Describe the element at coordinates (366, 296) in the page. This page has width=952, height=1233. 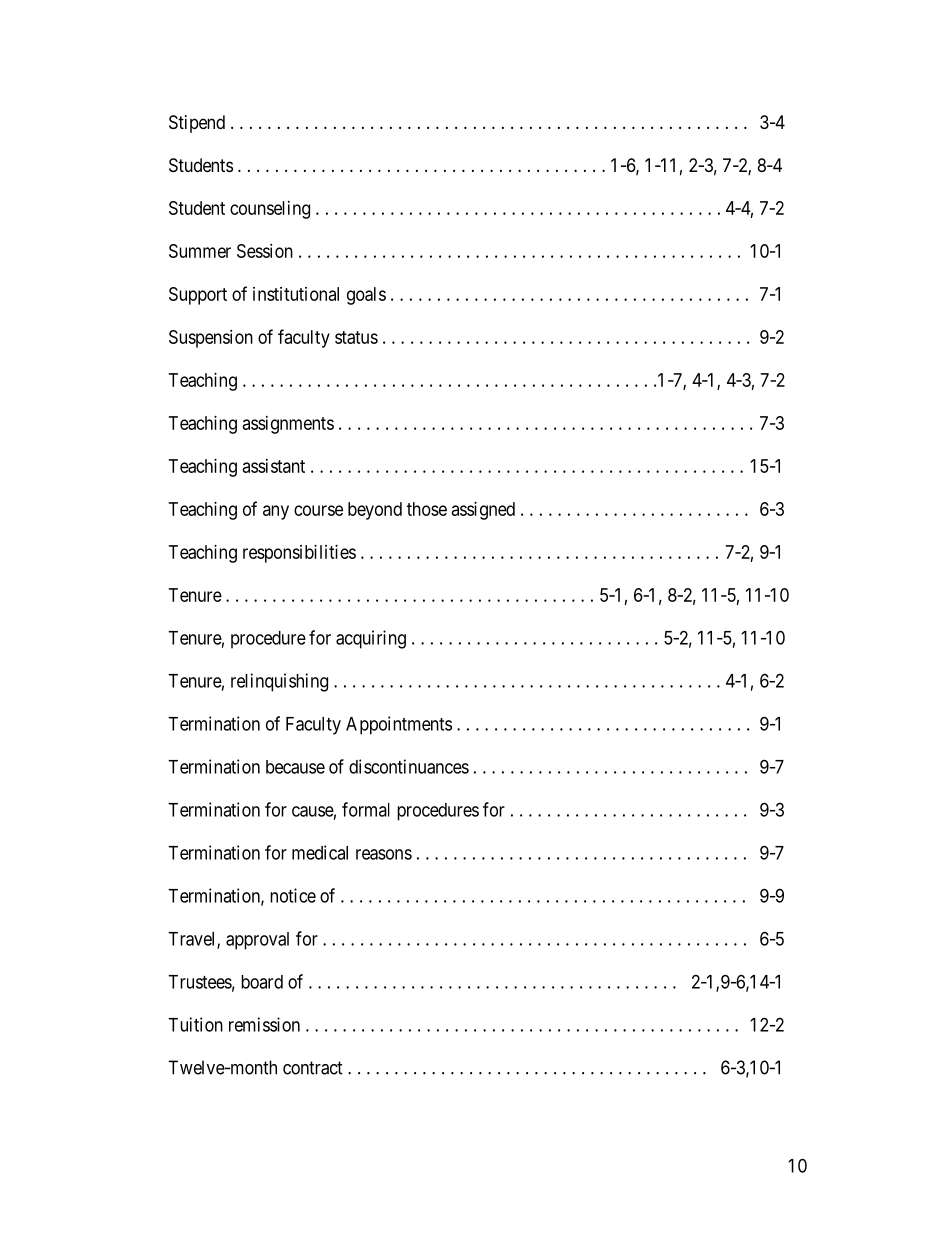
I see `goals` at that location.
